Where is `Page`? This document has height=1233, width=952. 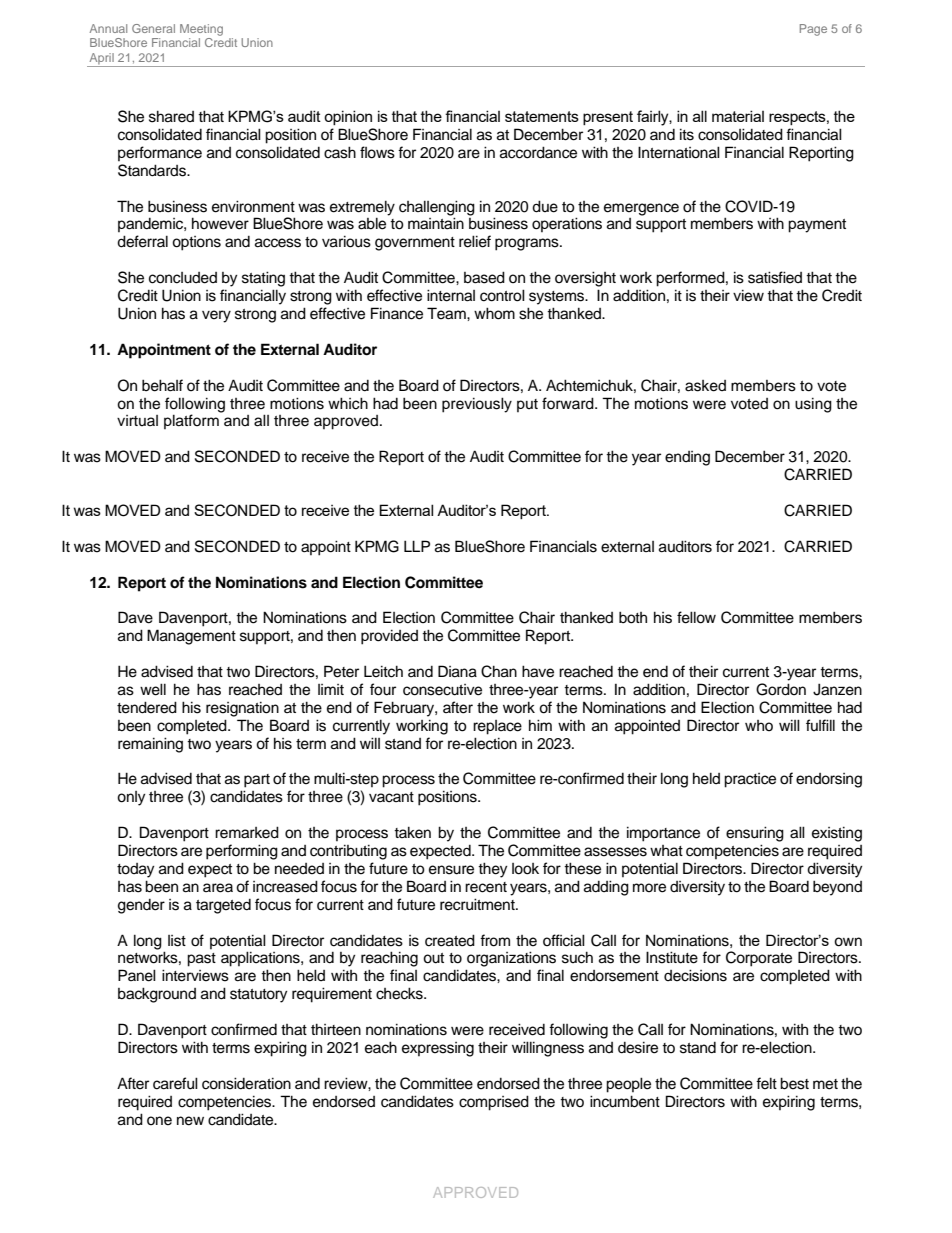 Page is located at coordinates (813, 30).
